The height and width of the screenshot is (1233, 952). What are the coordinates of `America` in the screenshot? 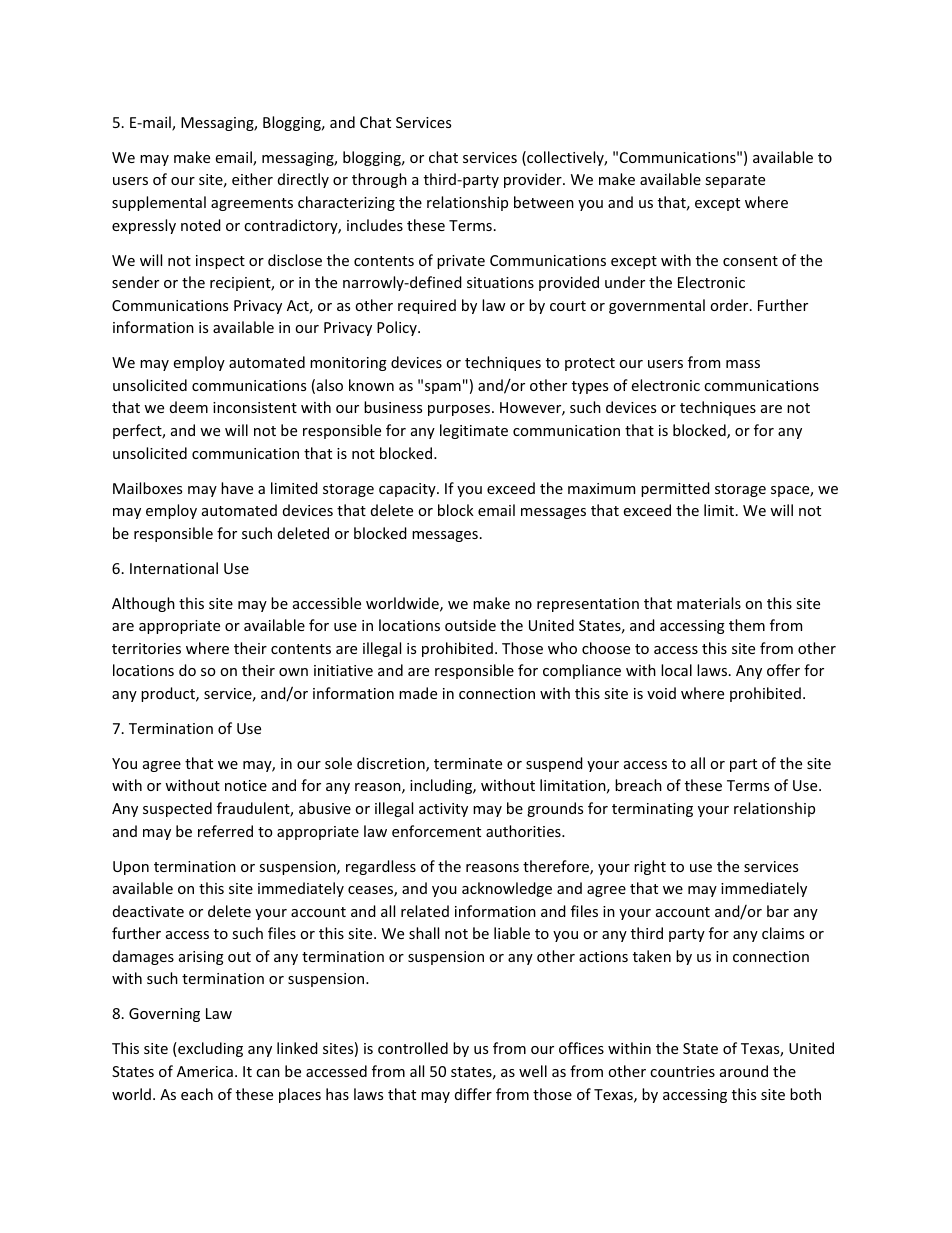 It's located at (205, 1071).
